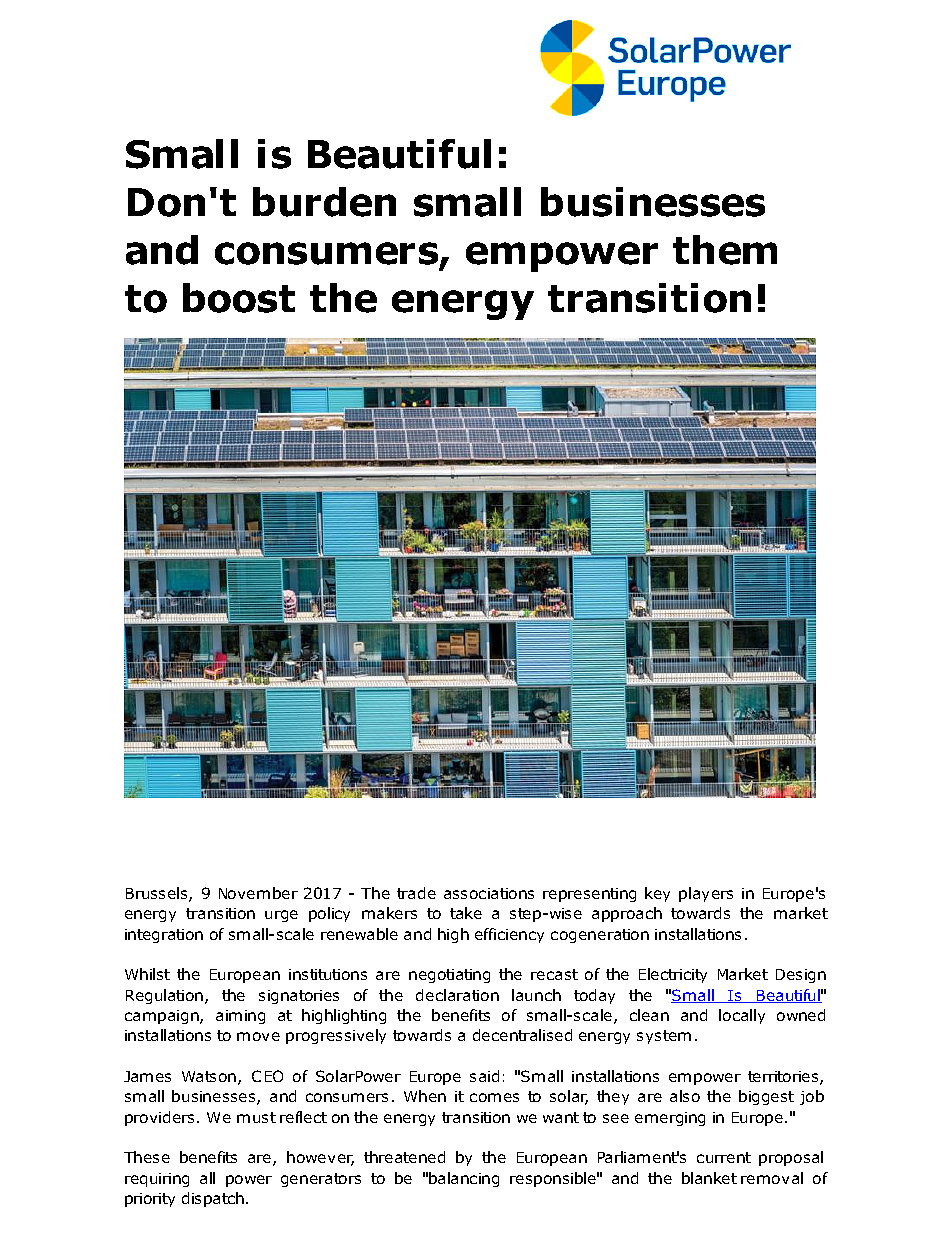 This page has height=1233, width=952. Describe the element at coordinates (725, 250) in the page. I see `them` at that location.
